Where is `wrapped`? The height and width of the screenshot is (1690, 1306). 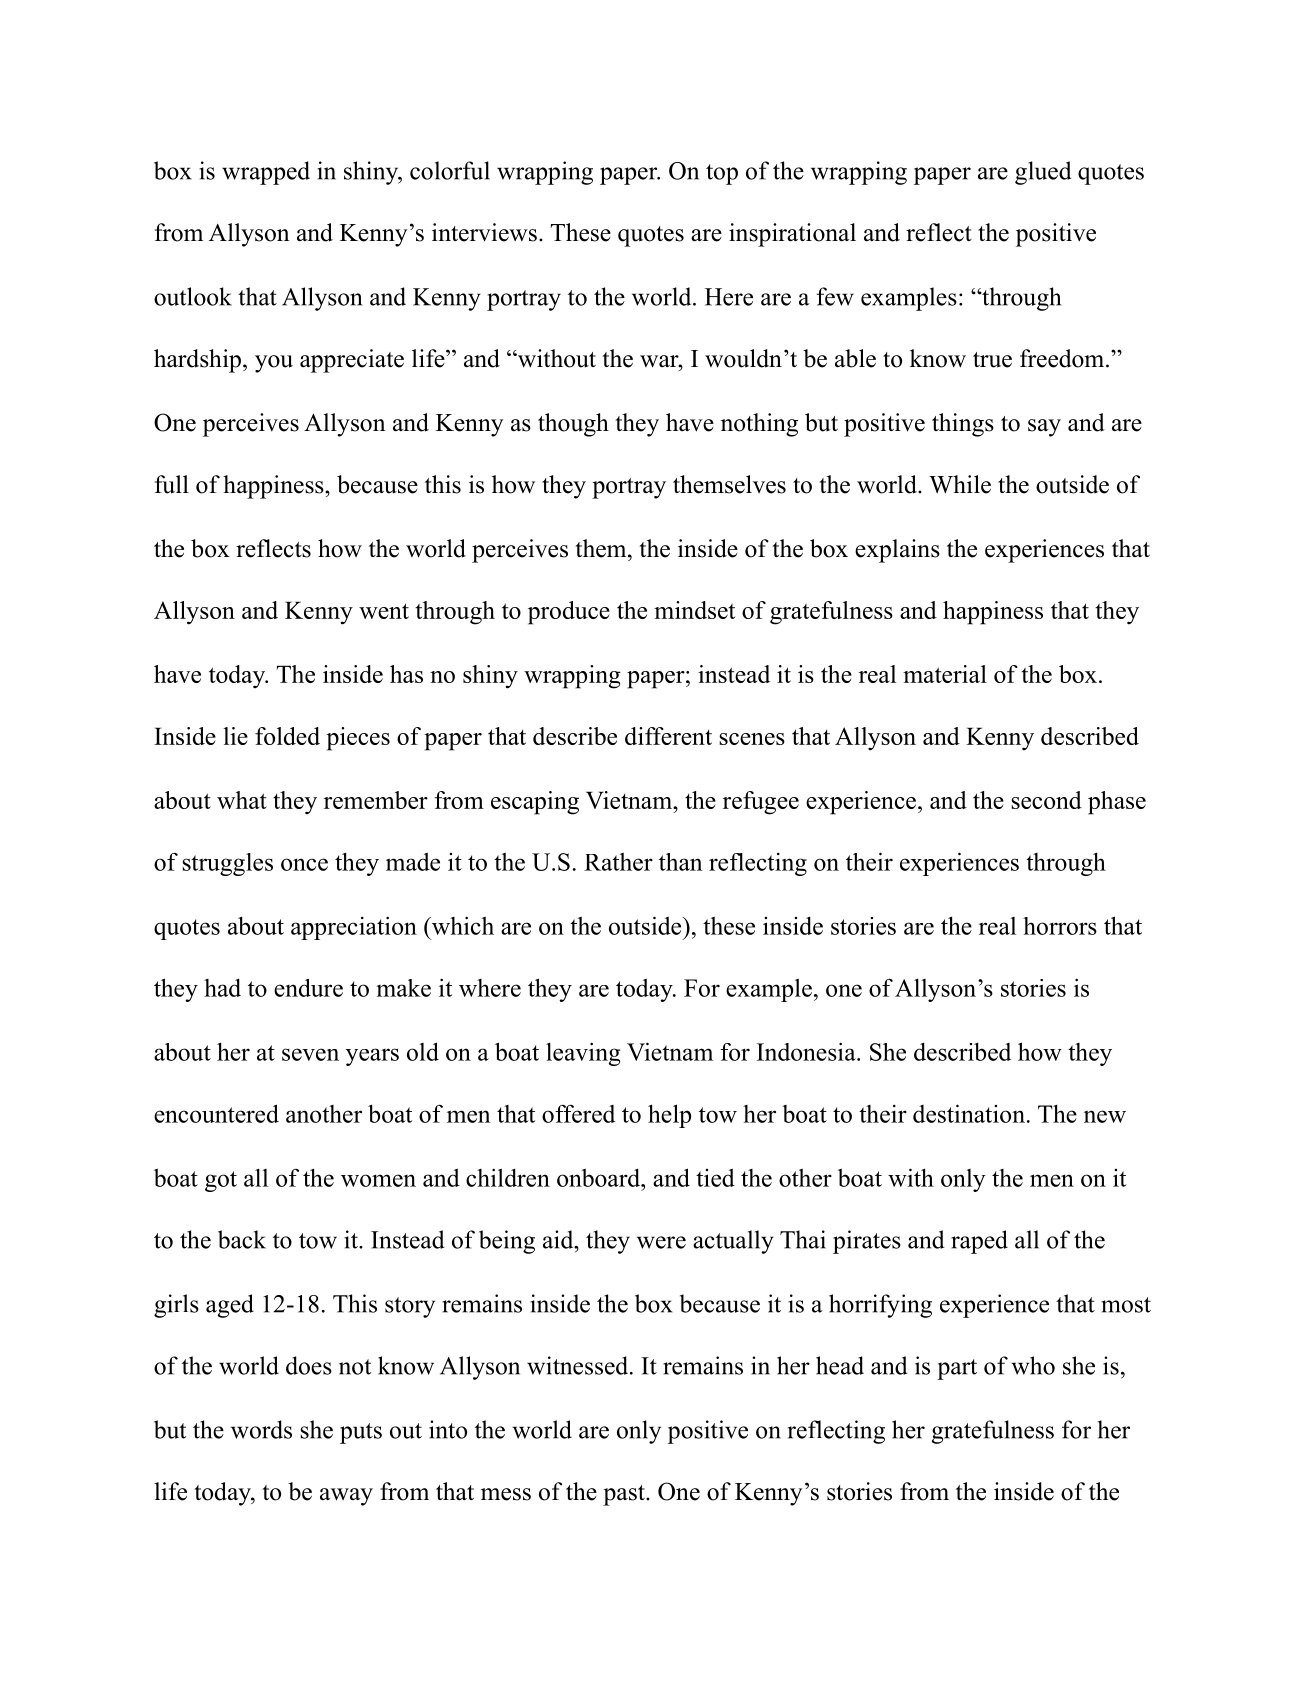
wrapped is located at coordinates (266, 173).
